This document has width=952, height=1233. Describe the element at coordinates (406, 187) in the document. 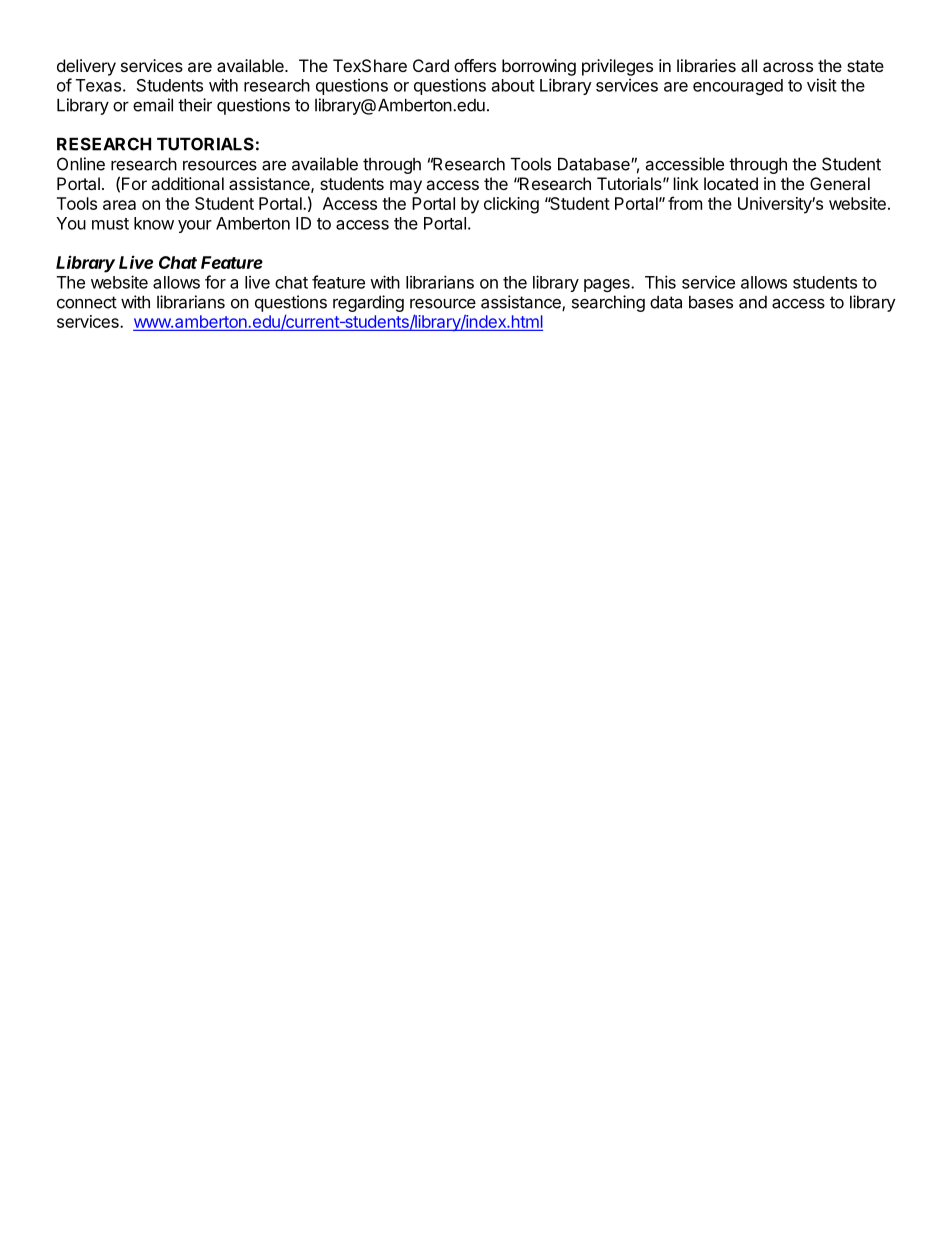

I see `may` at that location.
